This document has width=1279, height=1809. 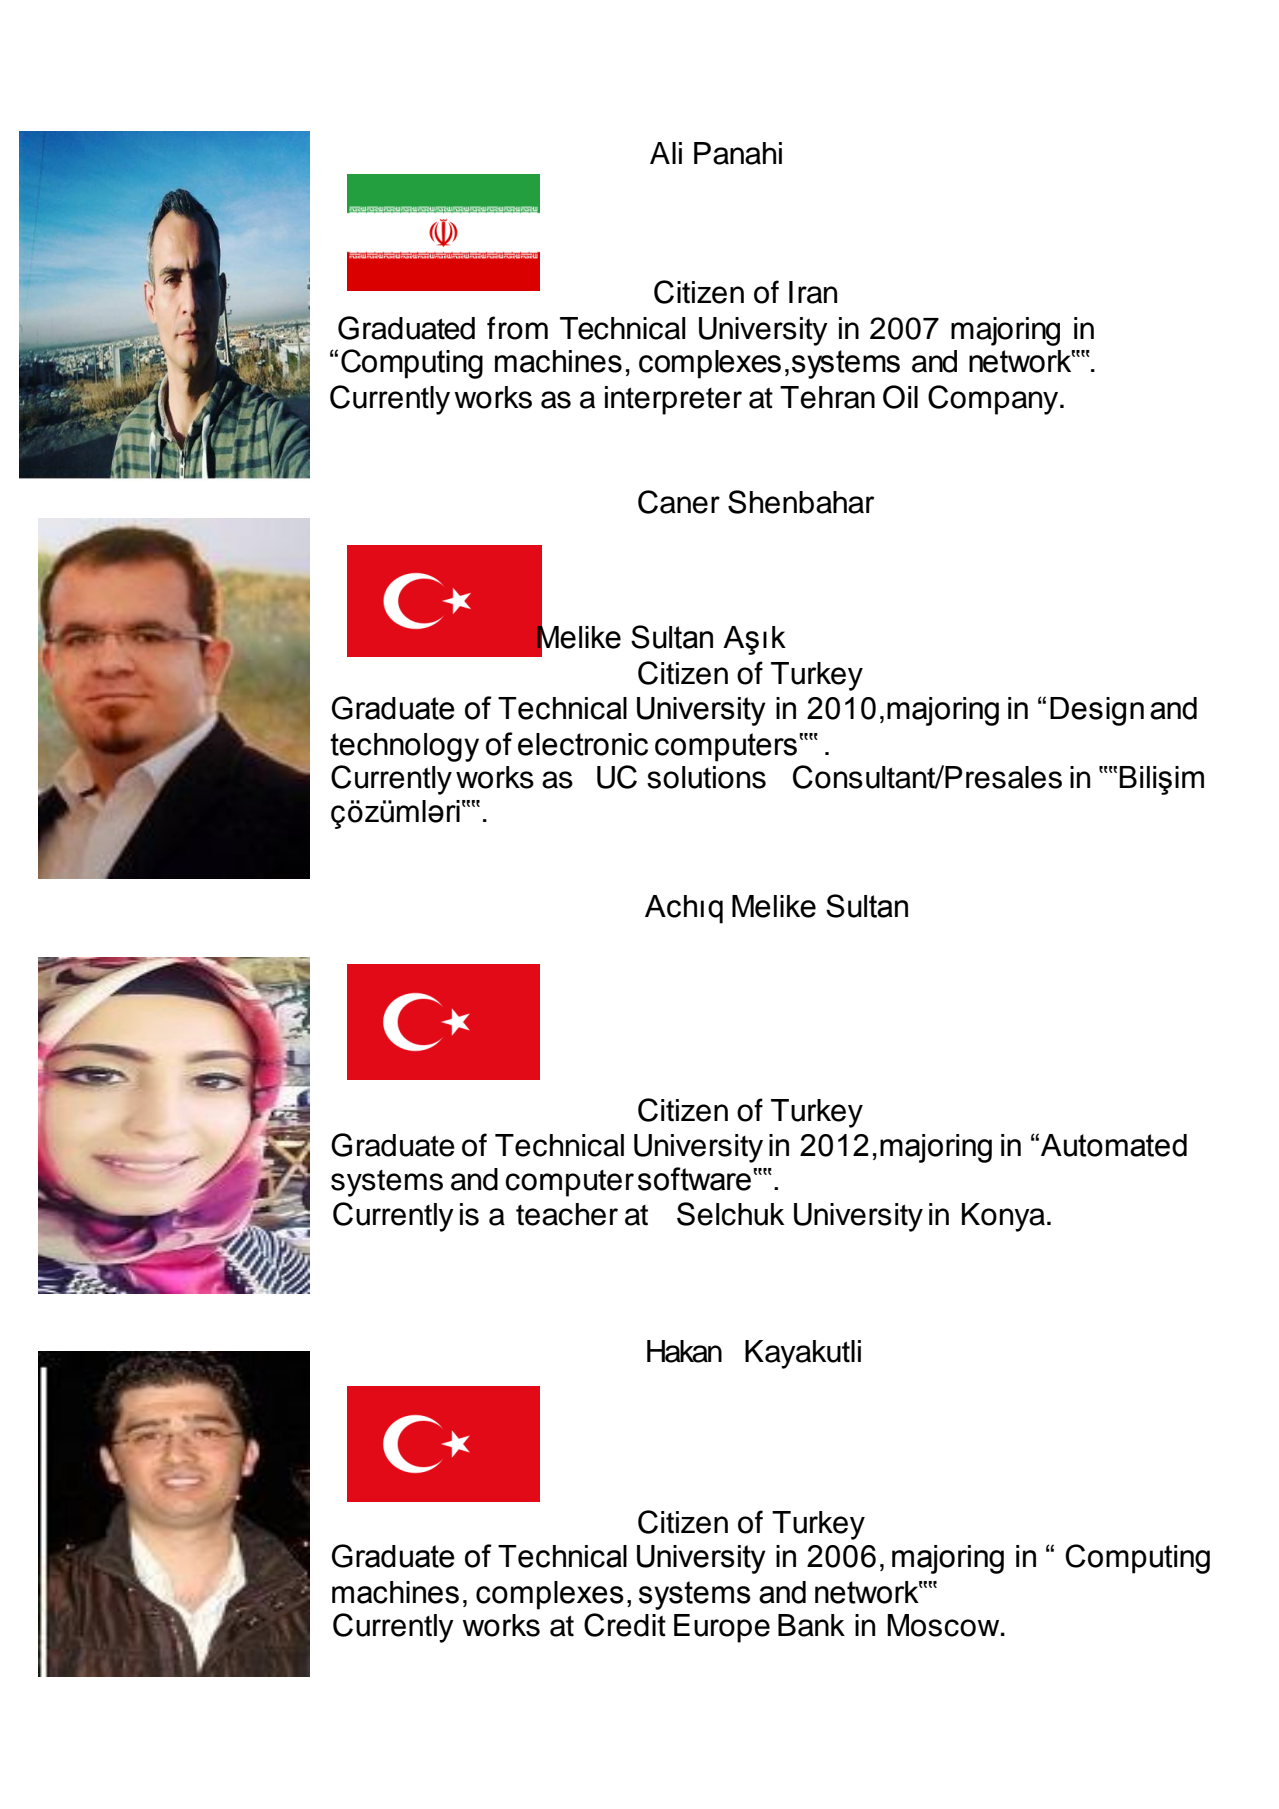 I want to click on Design, so click(x=1097, y=711).
